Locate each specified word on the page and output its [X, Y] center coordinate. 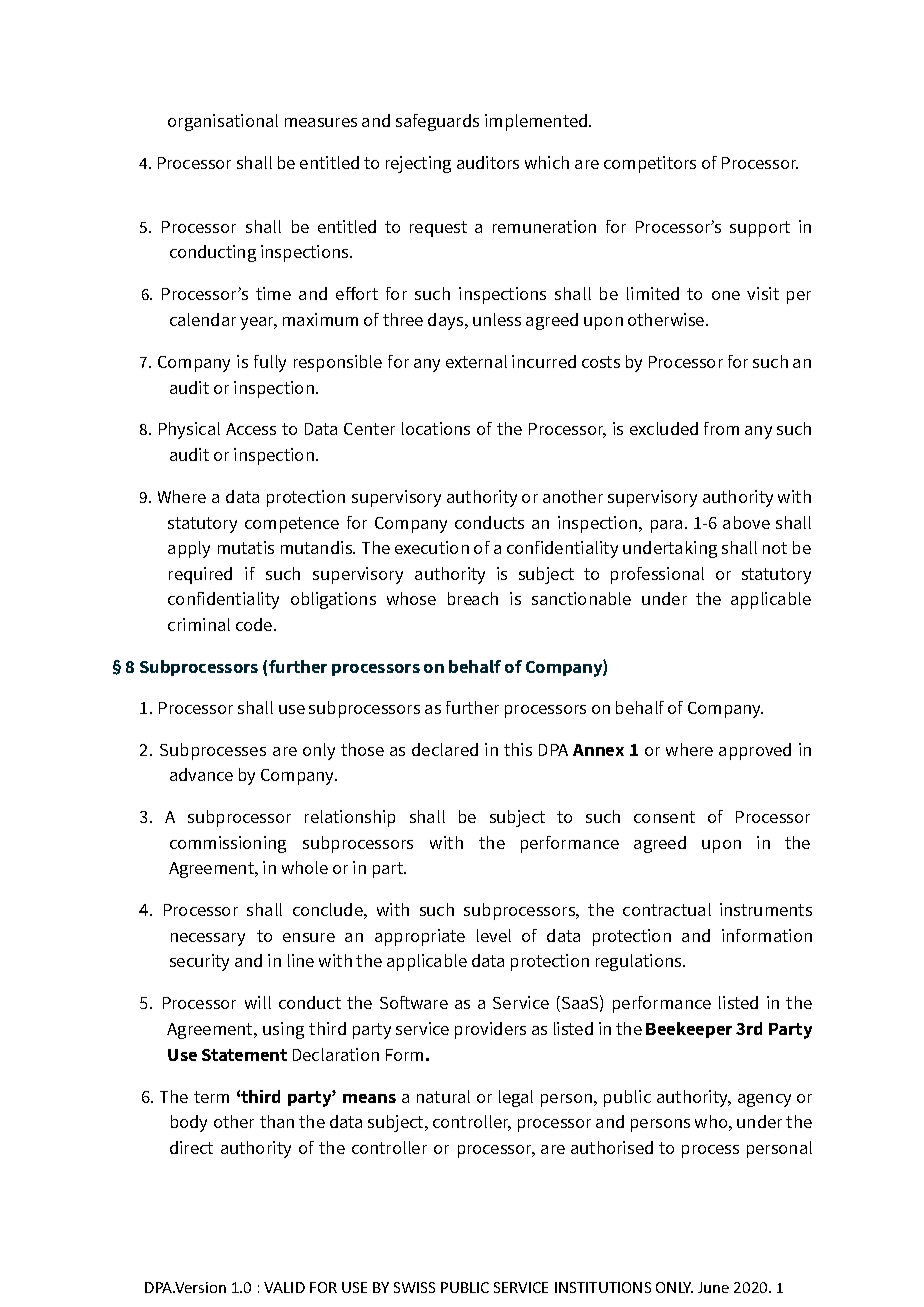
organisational [223, 122]
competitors [650, 164]
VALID [284, 1287]
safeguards [437, 122]
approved [755, 751]
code [255, 624]
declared [445, 749]
